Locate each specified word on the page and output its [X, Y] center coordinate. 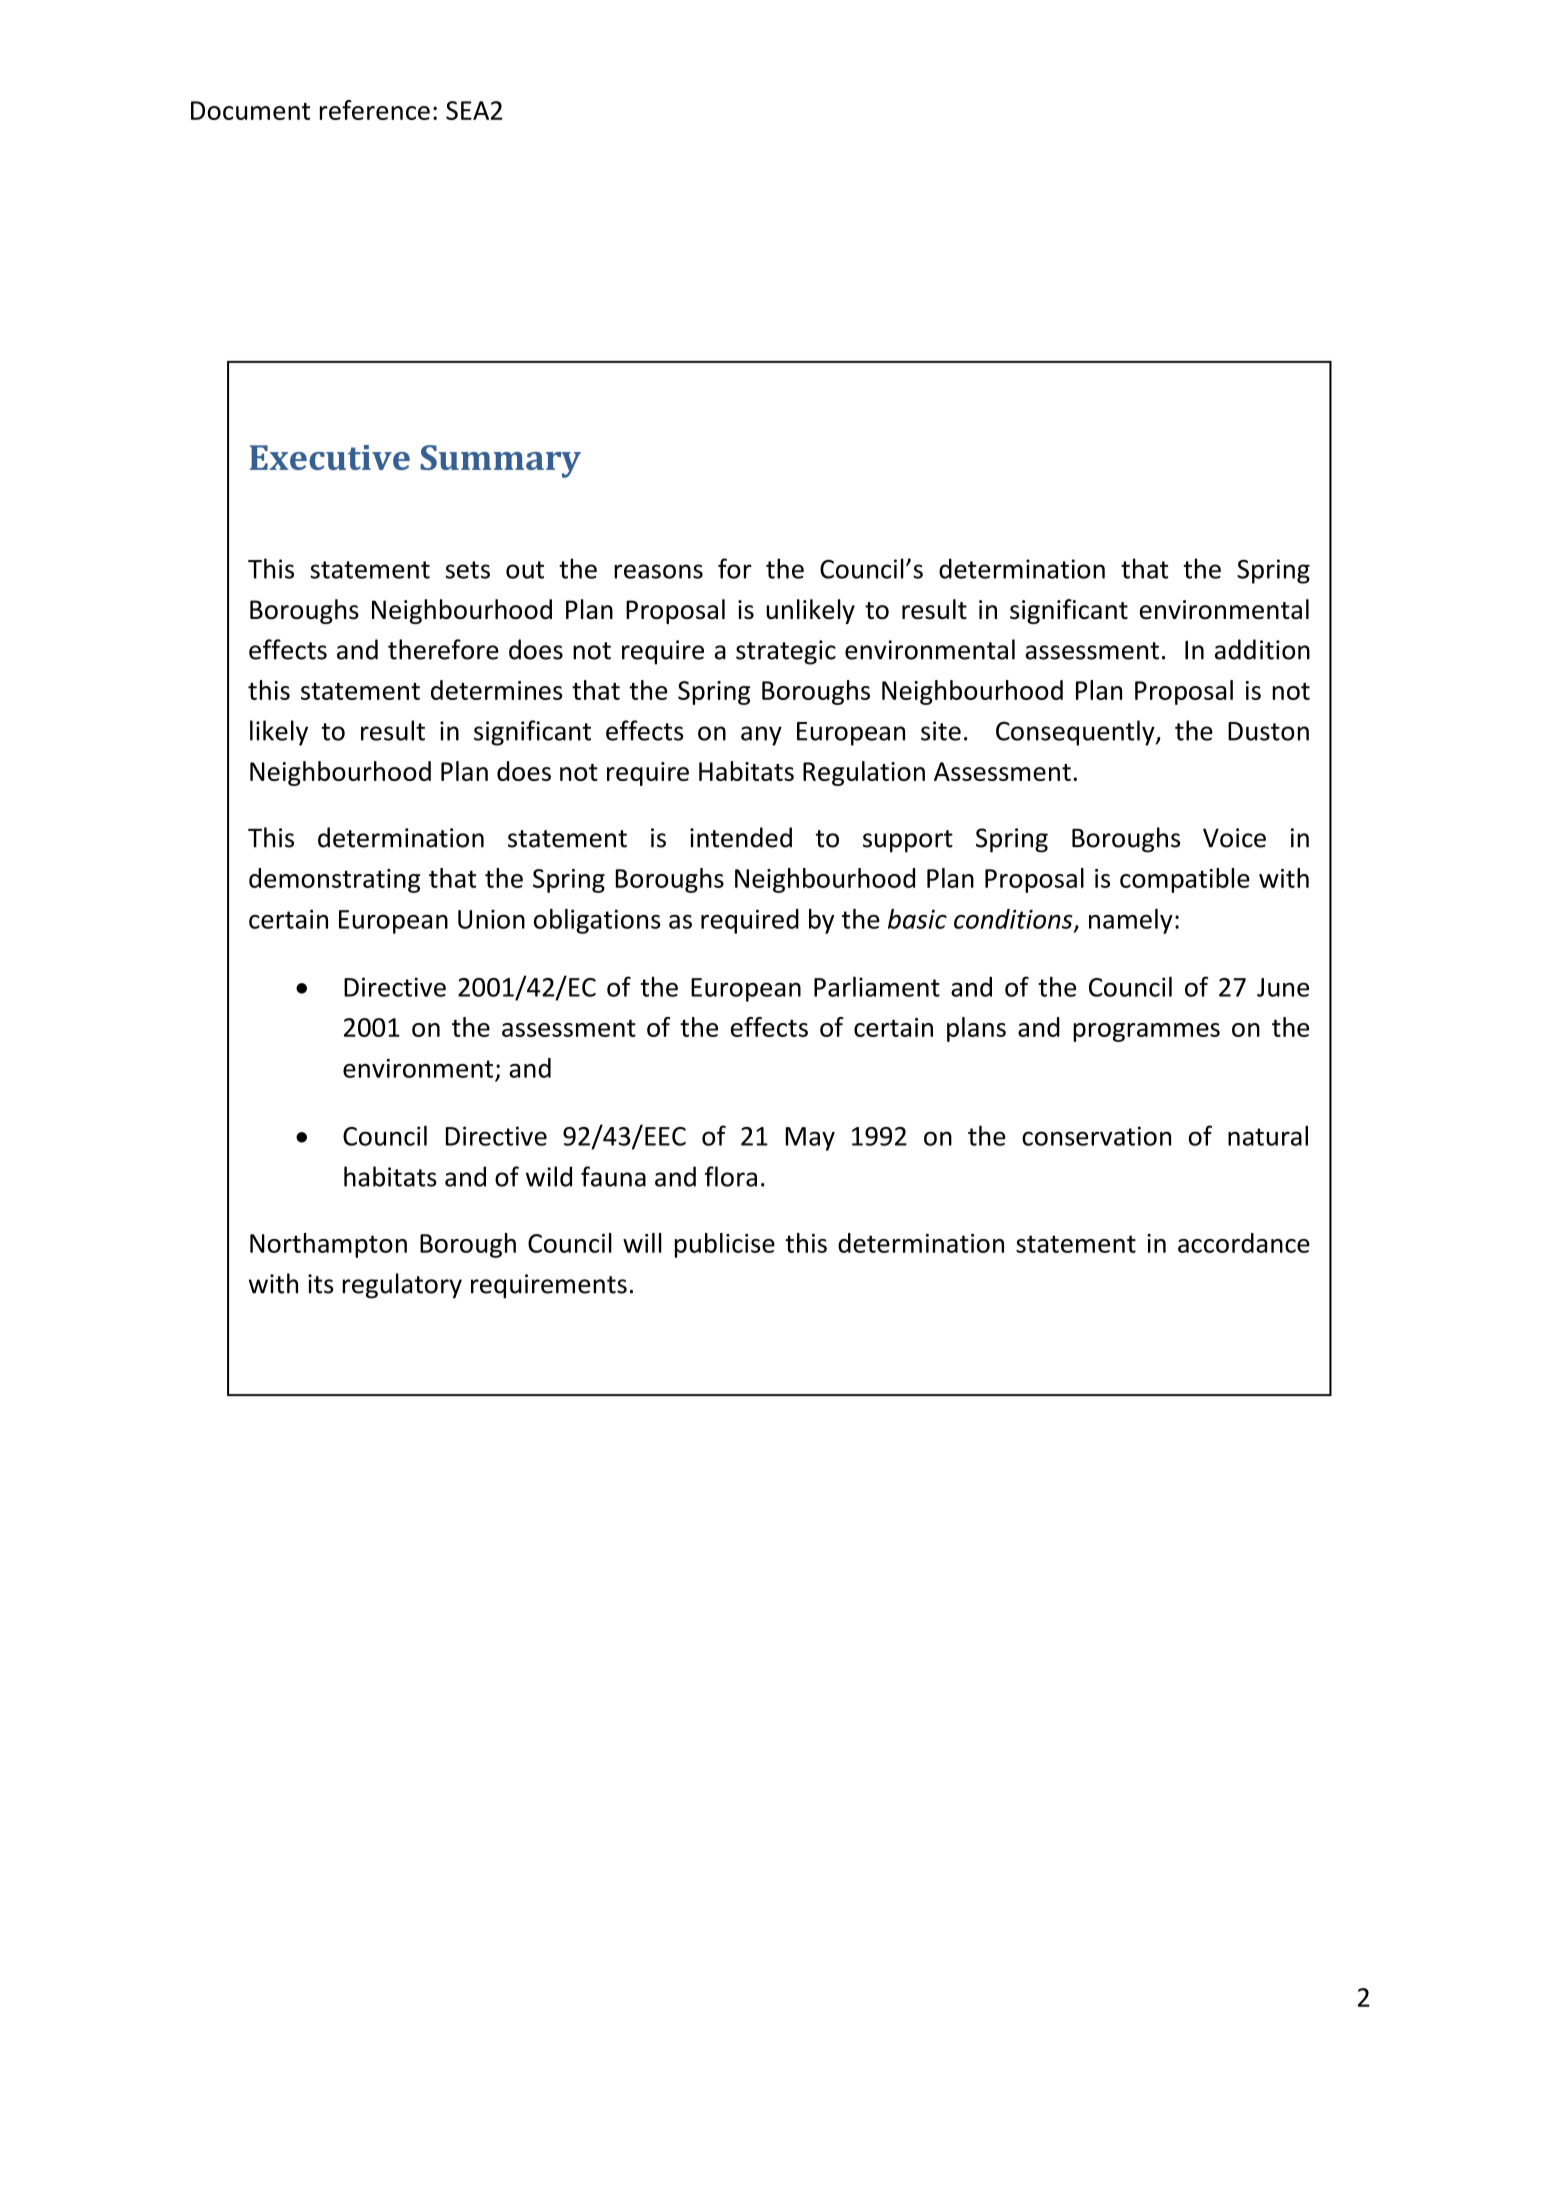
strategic [786, 652]
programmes [1146, 1032]
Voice [1234, 838]
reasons [658, 571]
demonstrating [334, 880]
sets [467, 570]
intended [741, 837]
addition [1262, 649]
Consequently [1076, 733]
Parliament [877, 986]
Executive [330, 457]
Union [491, 919]
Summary [500, 461]
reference [375, 110]
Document [250, 110]
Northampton [328, 1245]
